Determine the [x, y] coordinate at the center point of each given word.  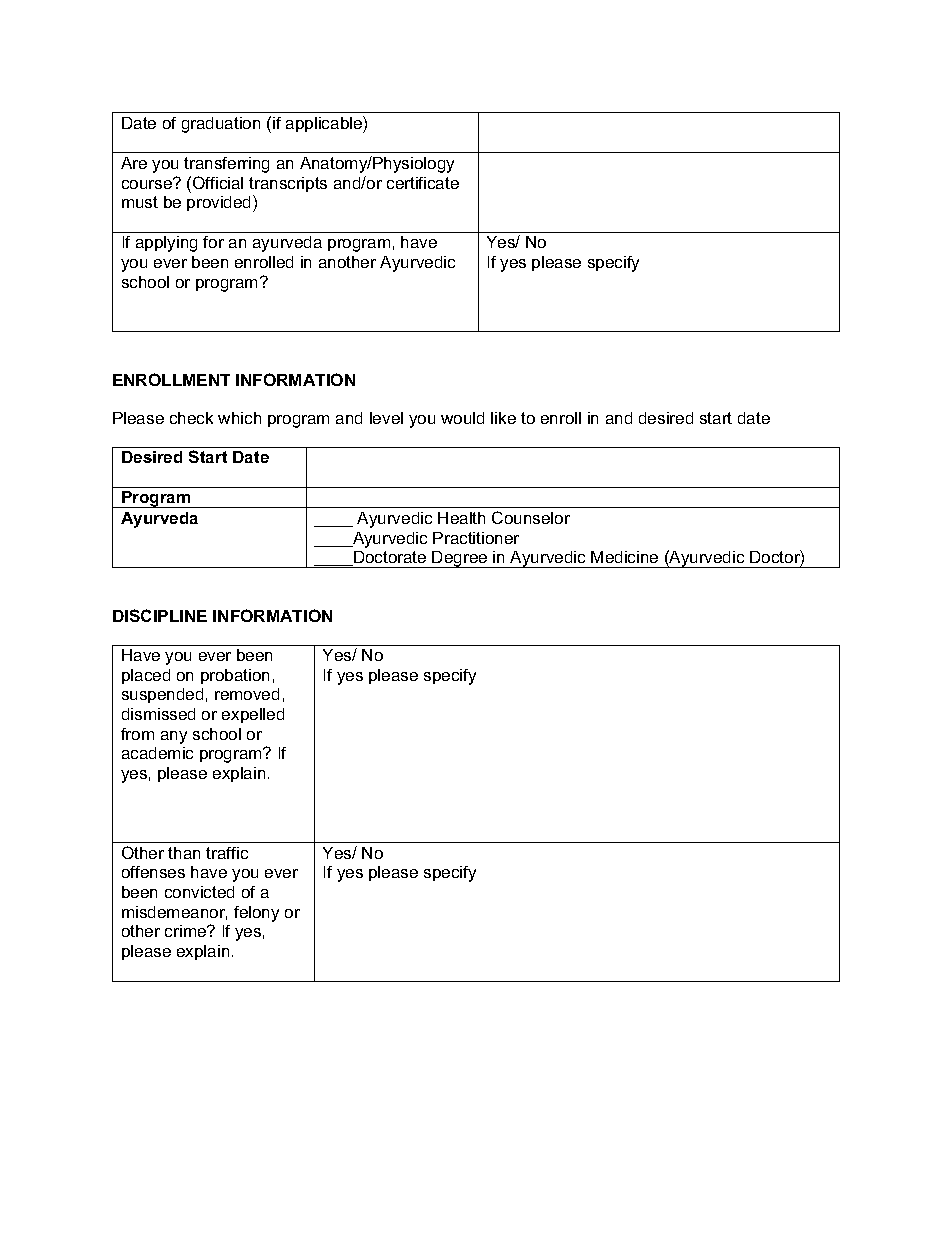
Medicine [624, 557]
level [386, 418]
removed [247, 694]
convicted [199, 892]
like [503, 418]
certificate [423, 183]
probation [235, 676]
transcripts [288, 184]
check [191, 418]
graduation [221, 125]
